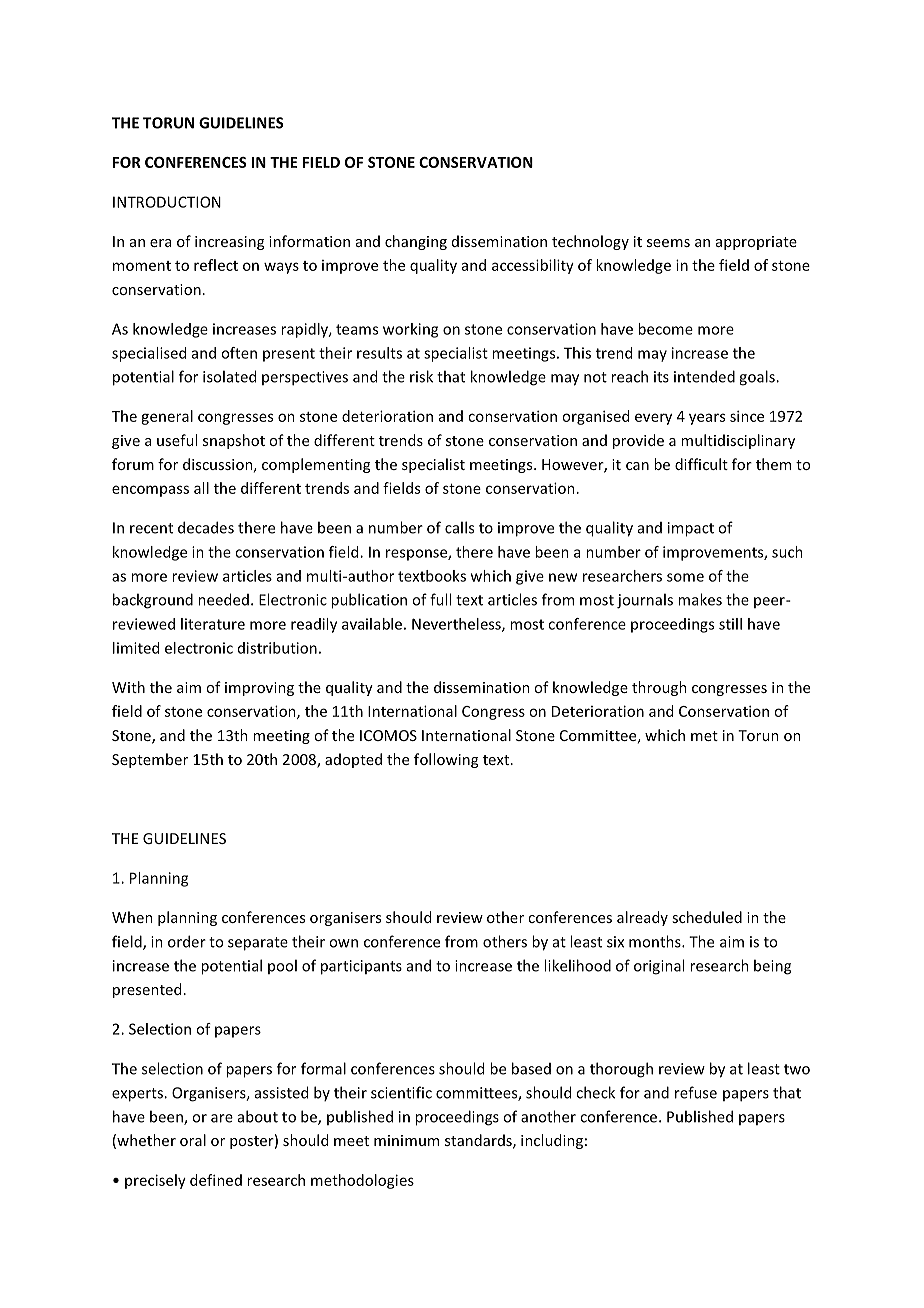  What do you see at coordinates (229, 243) in the screenshot?
I see `increasing` at bounding box center [229, 243].
